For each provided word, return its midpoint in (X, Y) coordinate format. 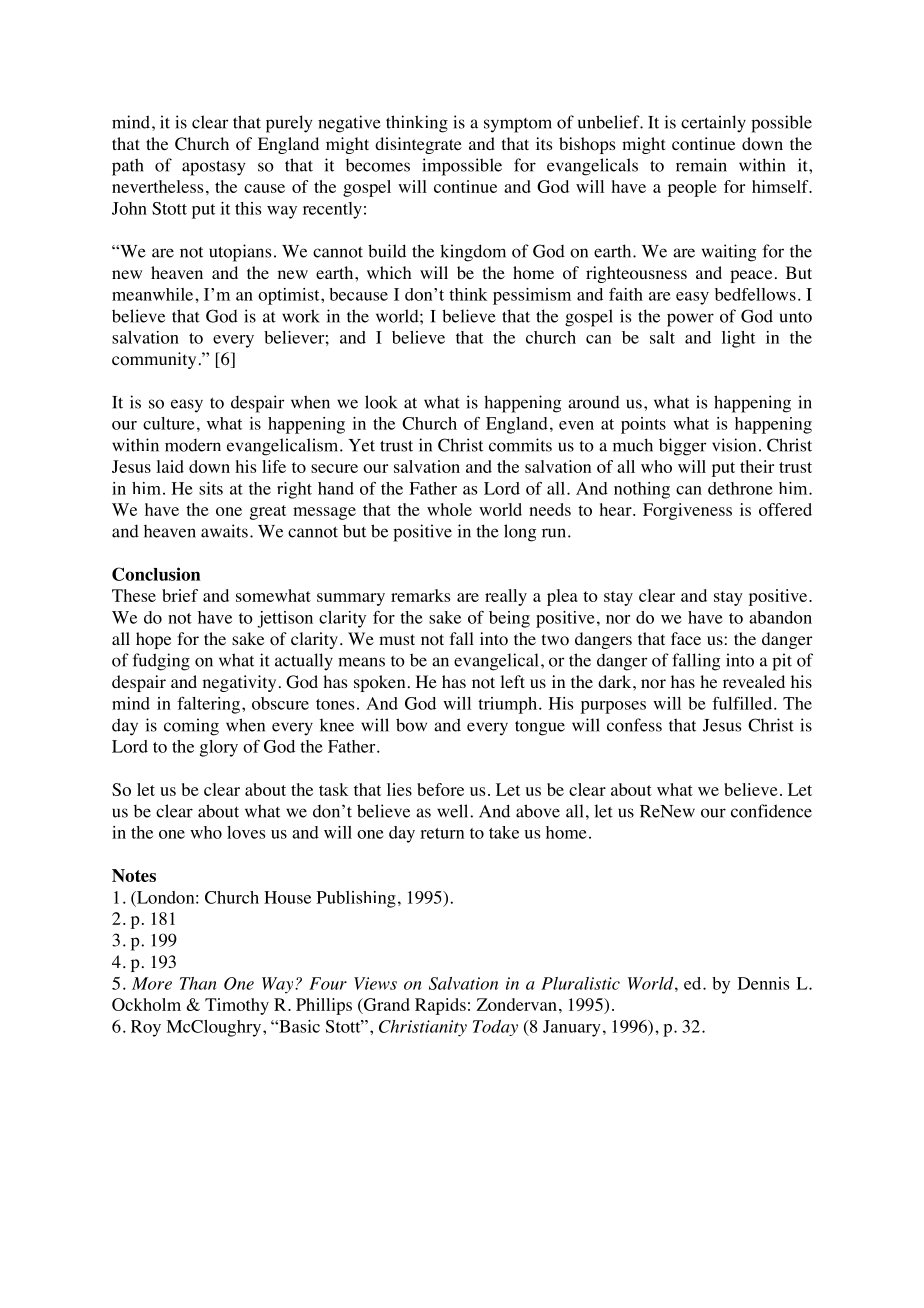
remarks (420, 595)
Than (198, 983)
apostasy (213, 168)
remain (701, 165)
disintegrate (418, 145)
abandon (780, 617)
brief (180, 595)
